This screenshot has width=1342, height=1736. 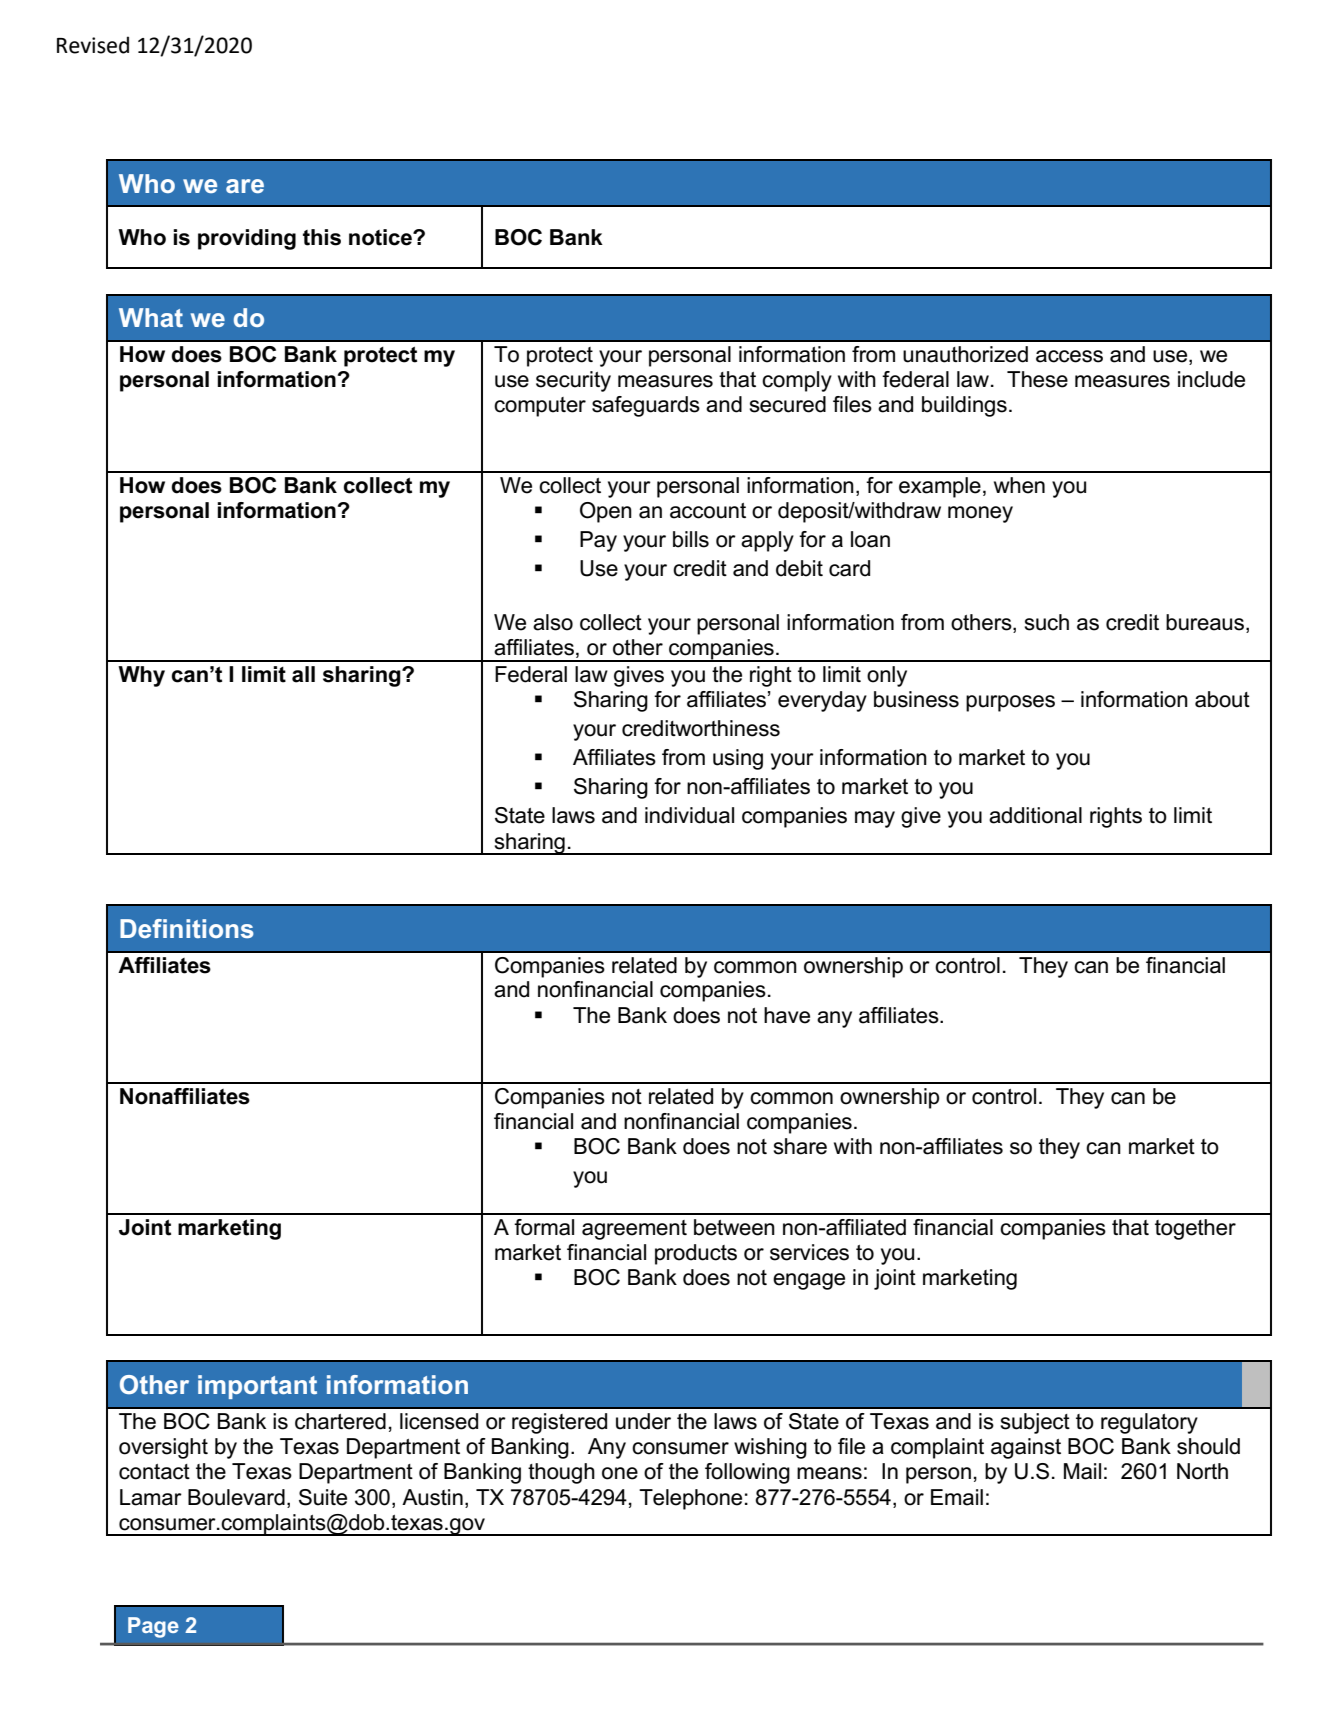 What do you see at coordinates (303, 674) in the screenshot?
I see `all` at bounding box center [303, 674].
